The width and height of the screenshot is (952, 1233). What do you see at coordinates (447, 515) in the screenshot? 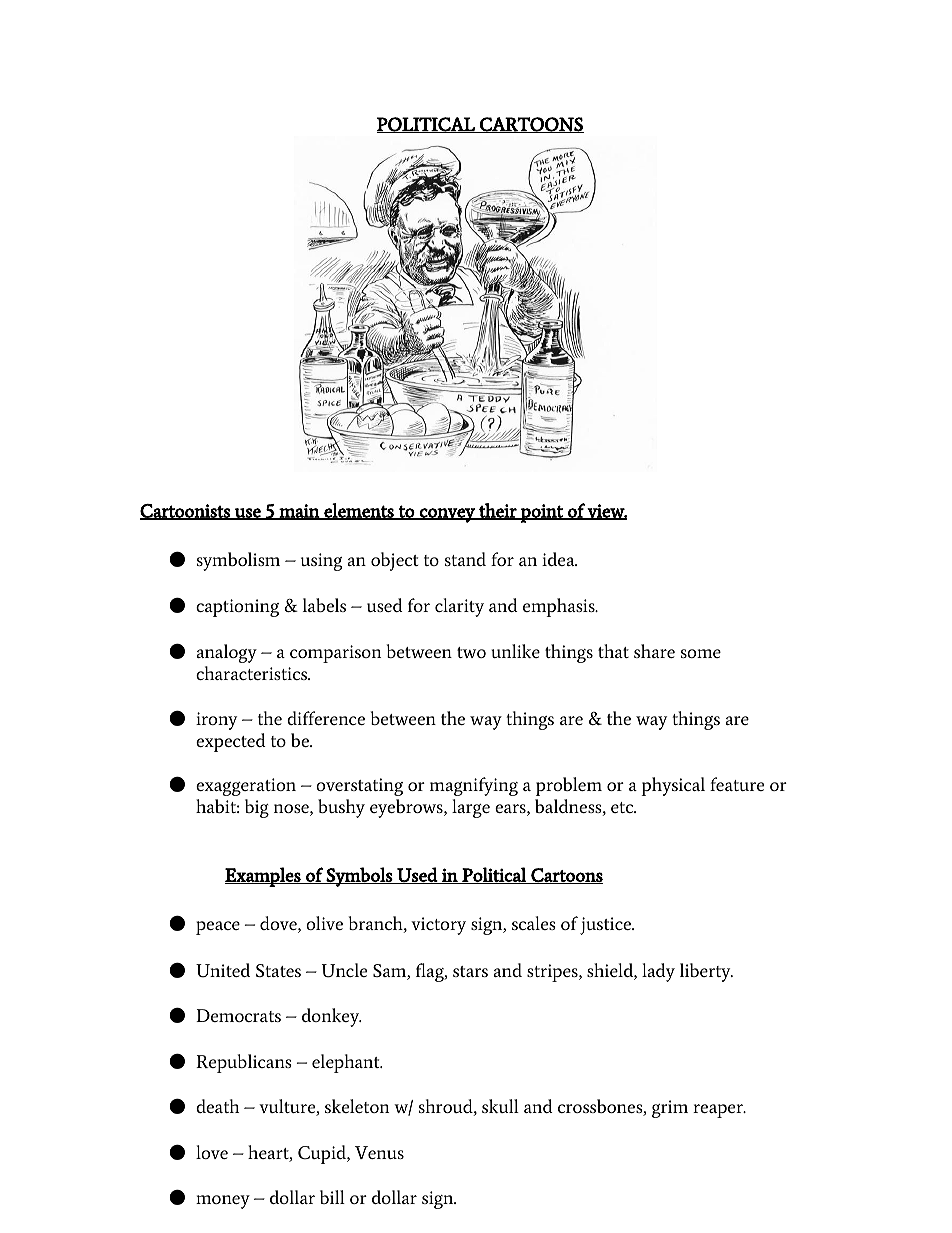
I see `convey` at bounding box center [447, 515].
